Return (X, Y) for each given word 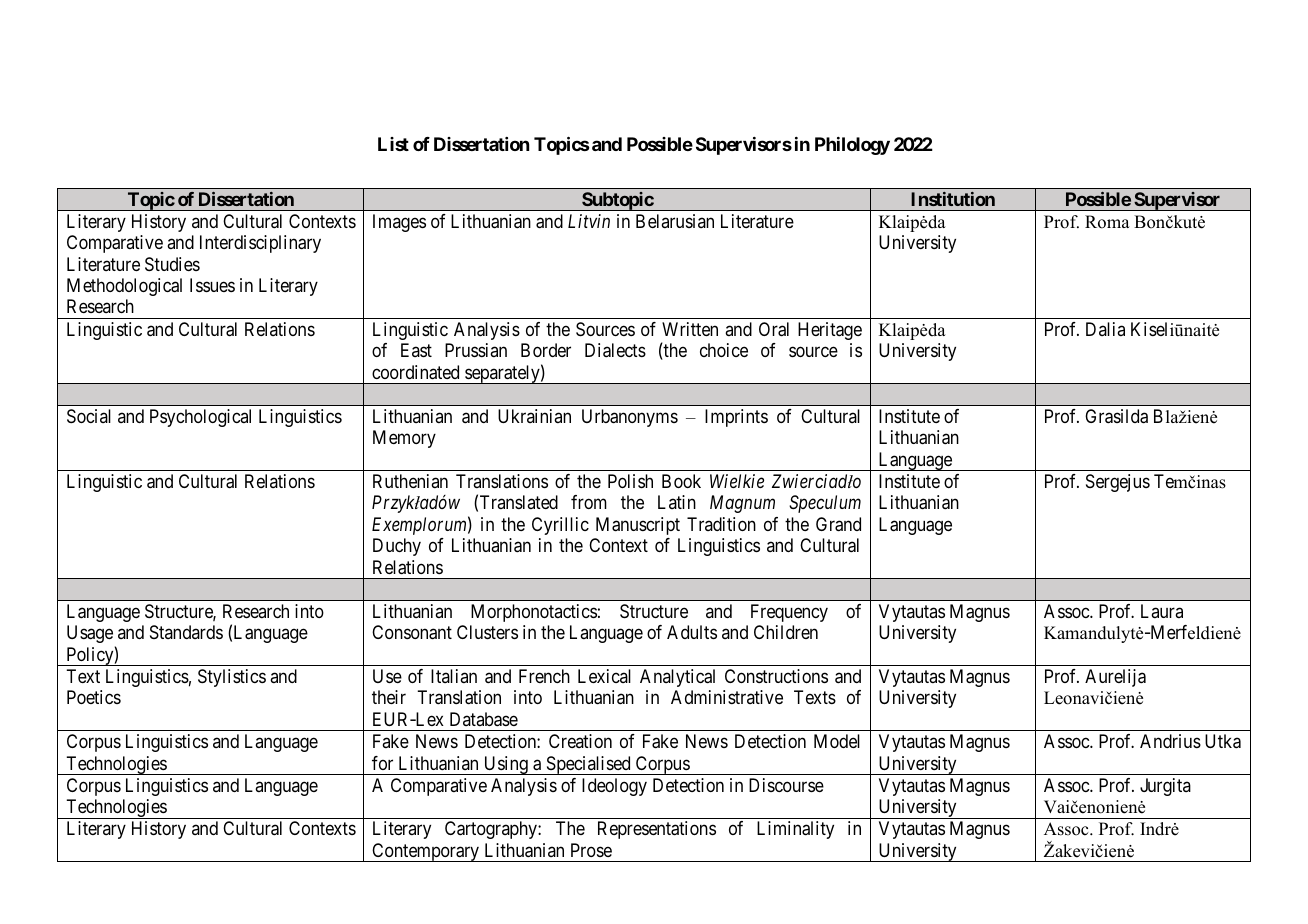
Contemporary (426, 852)
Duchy (397, 547)
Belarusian (675, 221)
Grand (838, 524)
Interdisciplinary (260, 244)
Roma (1107, 222)
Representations (657, 830)
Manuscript (638, 526)
